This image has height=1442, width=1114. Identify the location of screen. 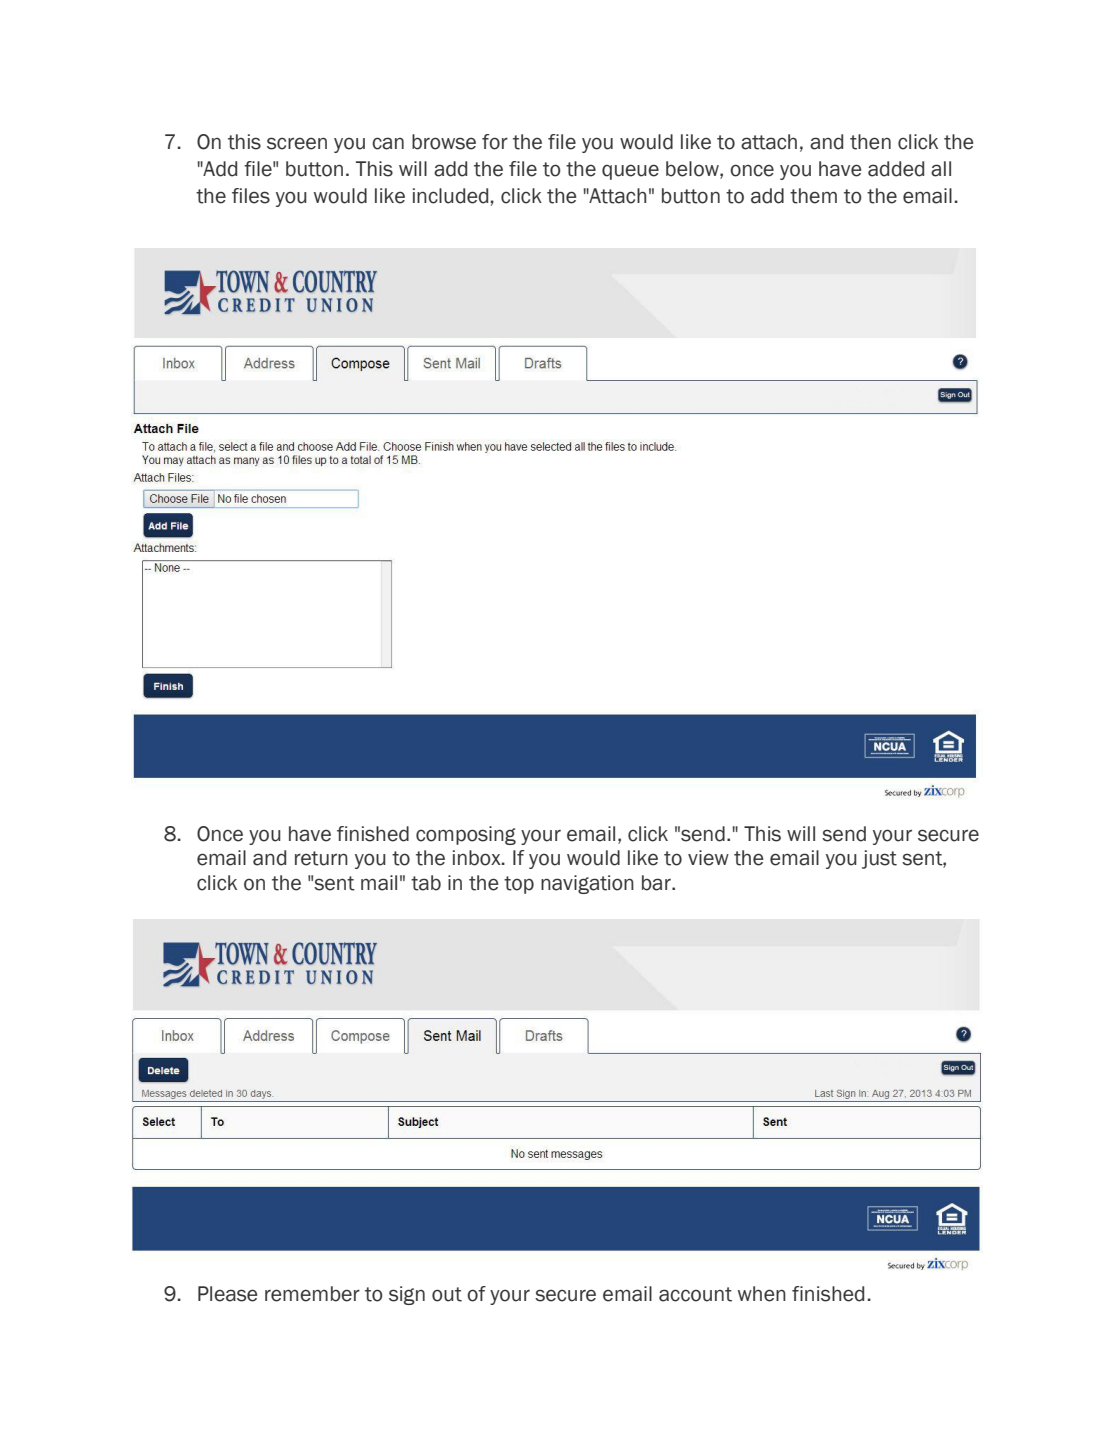
(297, 143).
